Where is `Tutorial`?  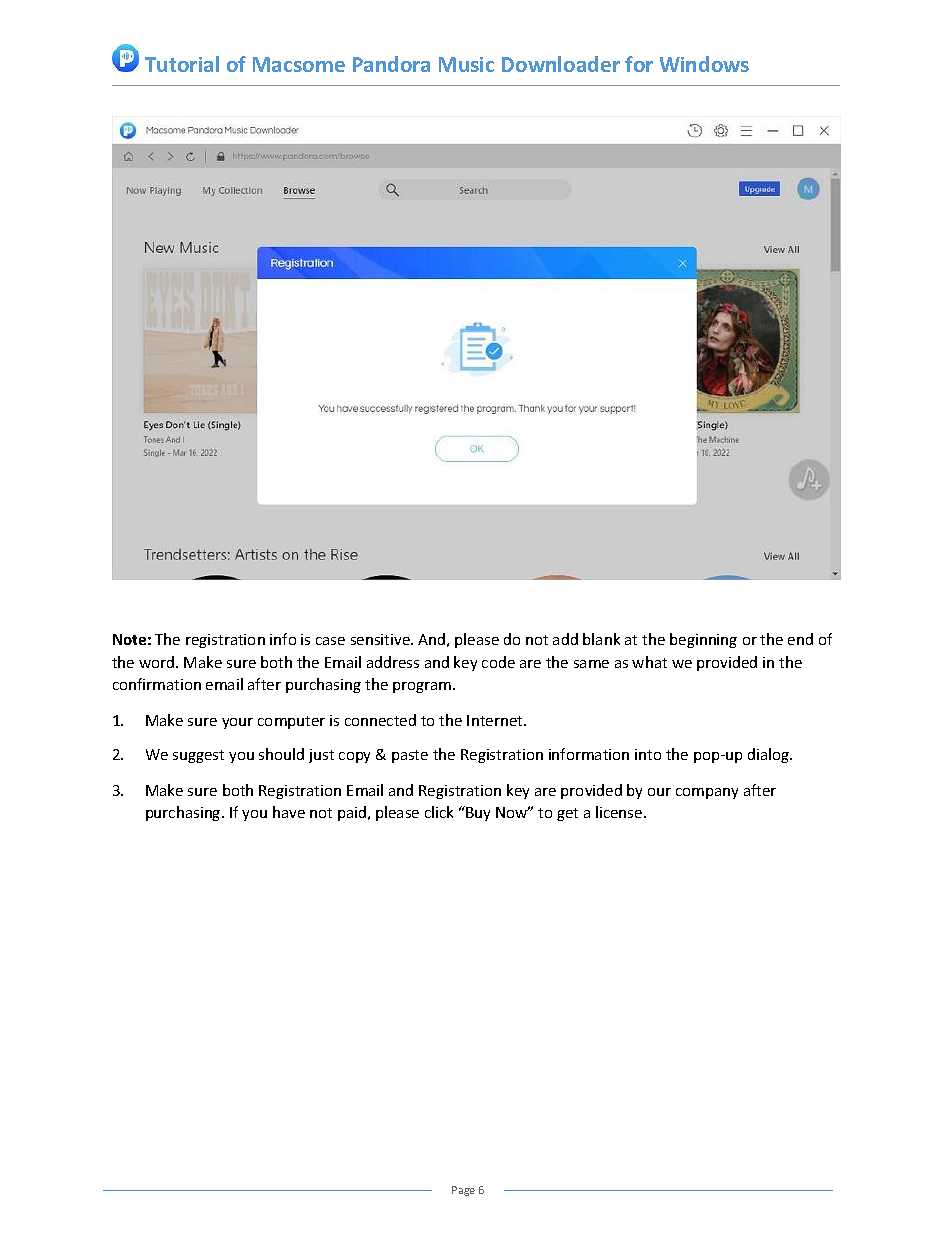
Tutorial is located at coordinates (182, 64).
